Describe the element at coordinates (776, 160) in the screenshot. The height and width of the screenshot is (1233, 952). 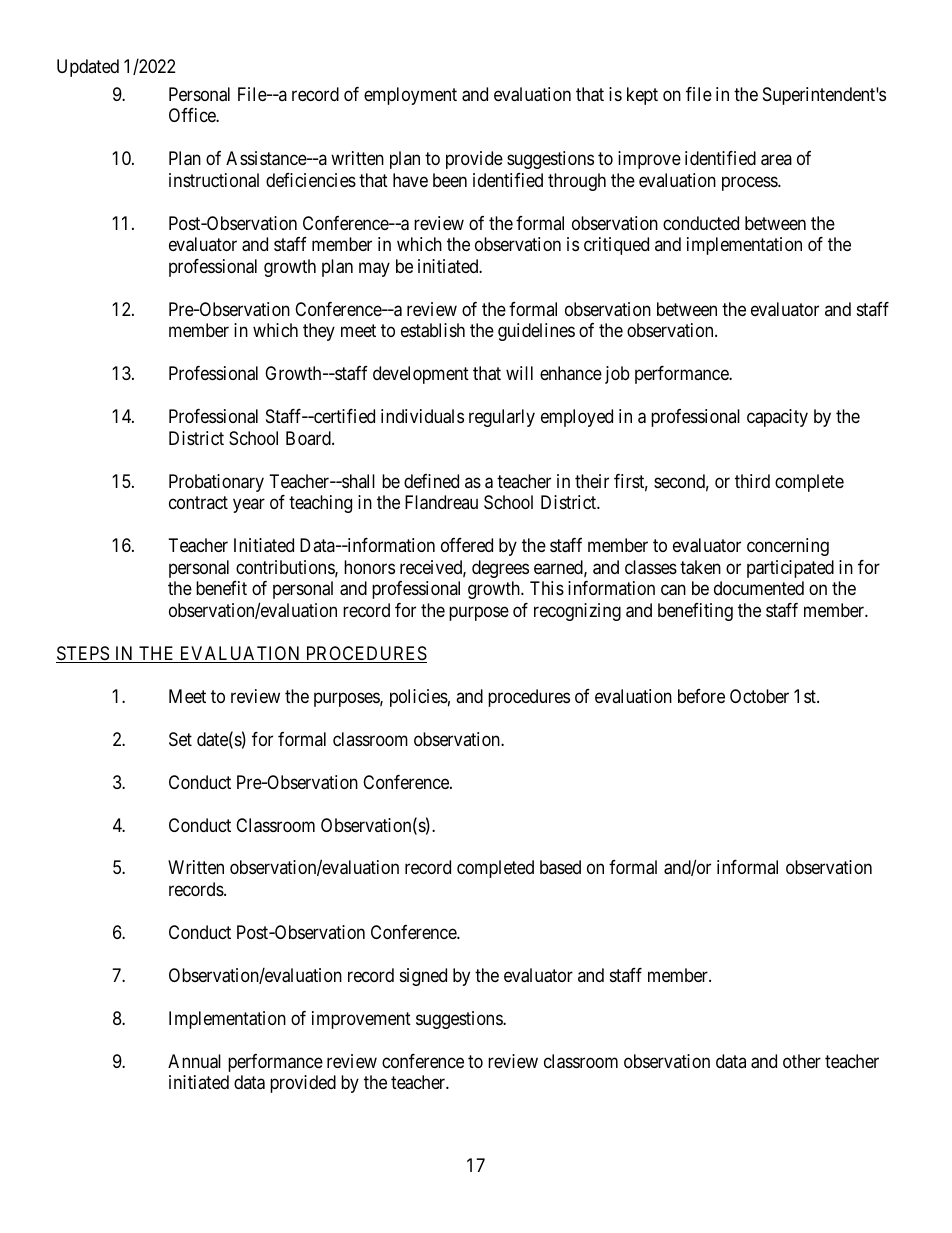
I see `area` at that location.
